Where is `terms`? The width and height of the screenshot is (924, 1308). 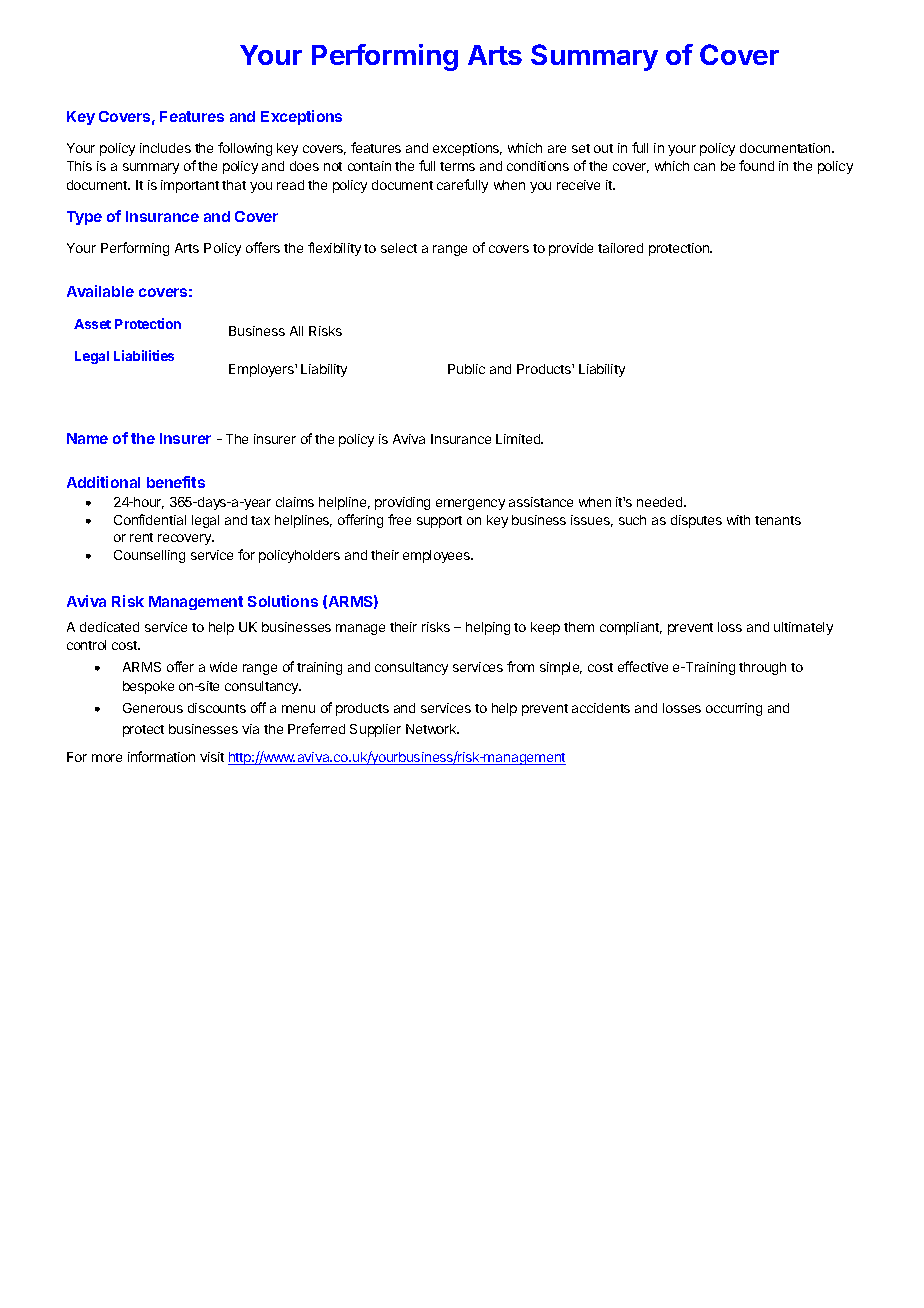 terms is located at coordinates (457, 166).
